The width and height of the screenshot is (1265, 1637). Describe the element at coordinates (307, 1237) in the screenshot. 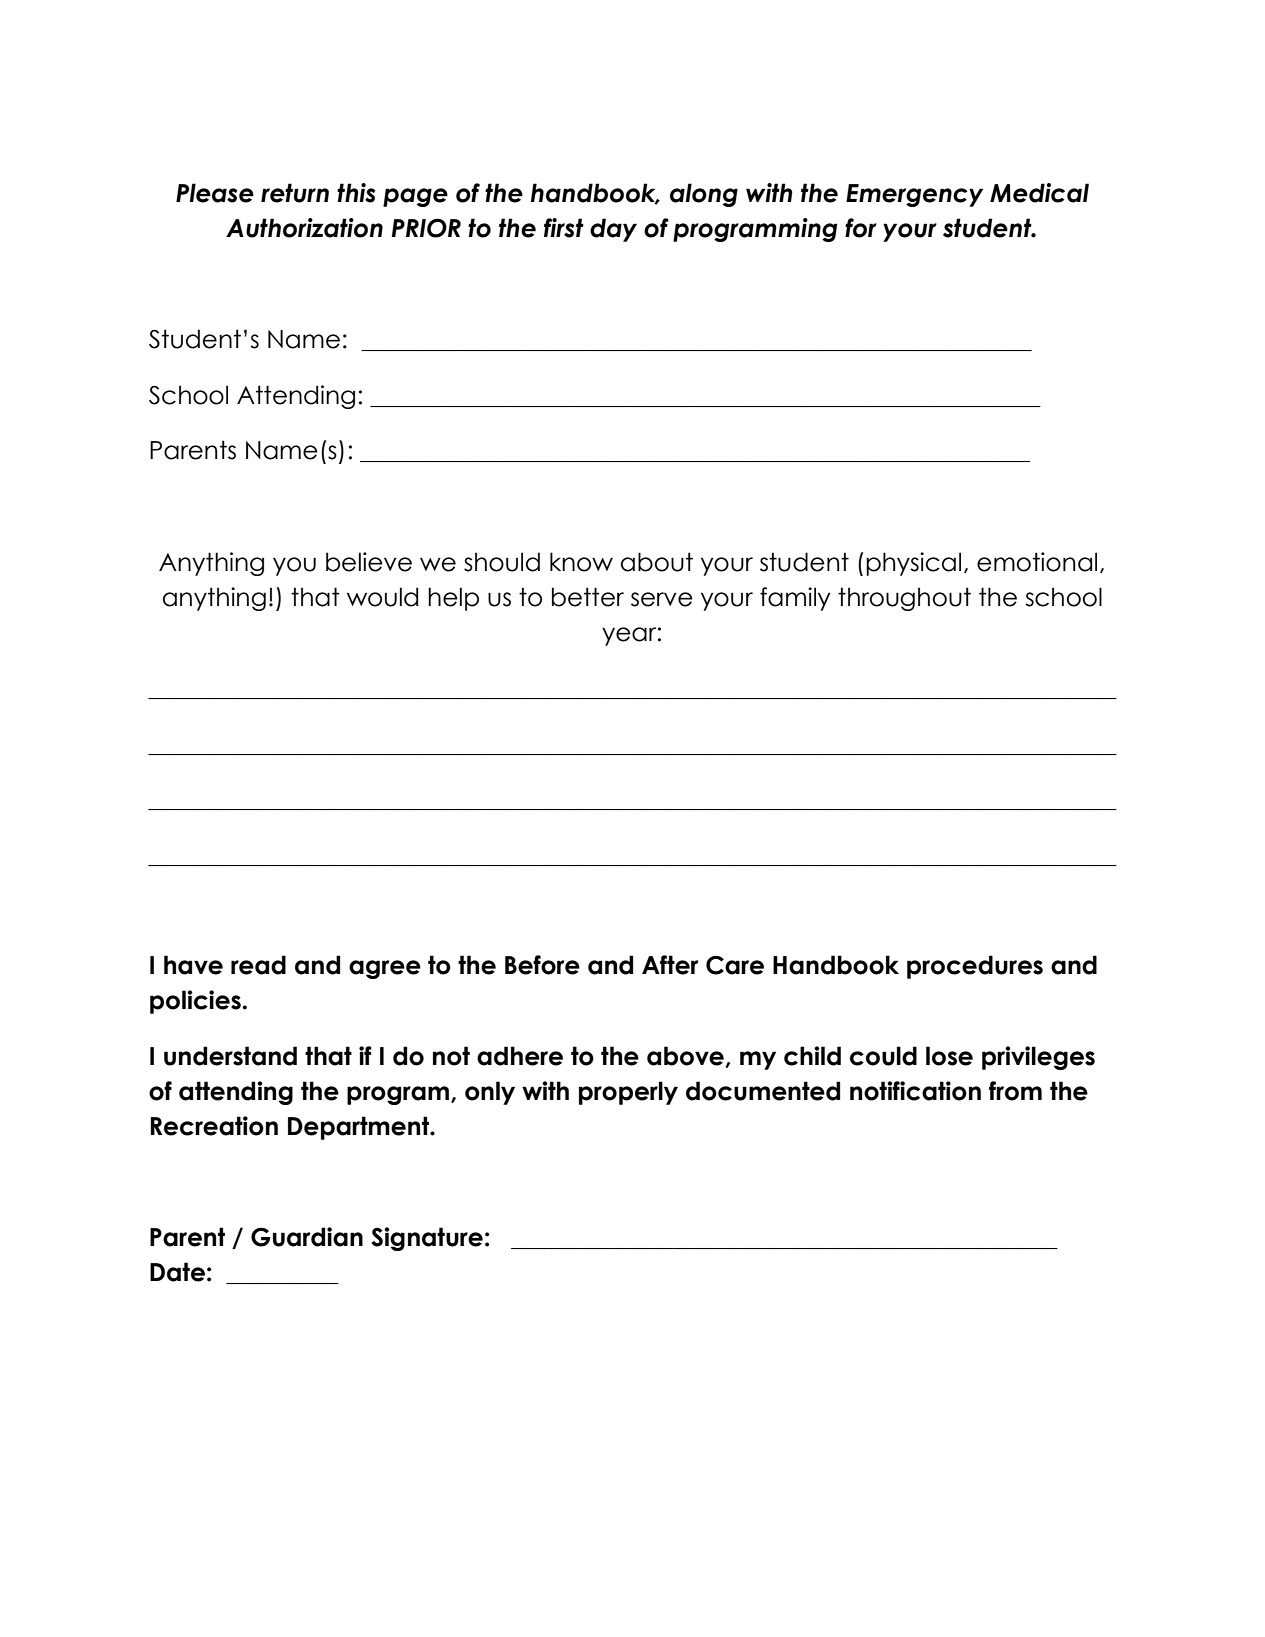

I see `Guardian` at that location.
